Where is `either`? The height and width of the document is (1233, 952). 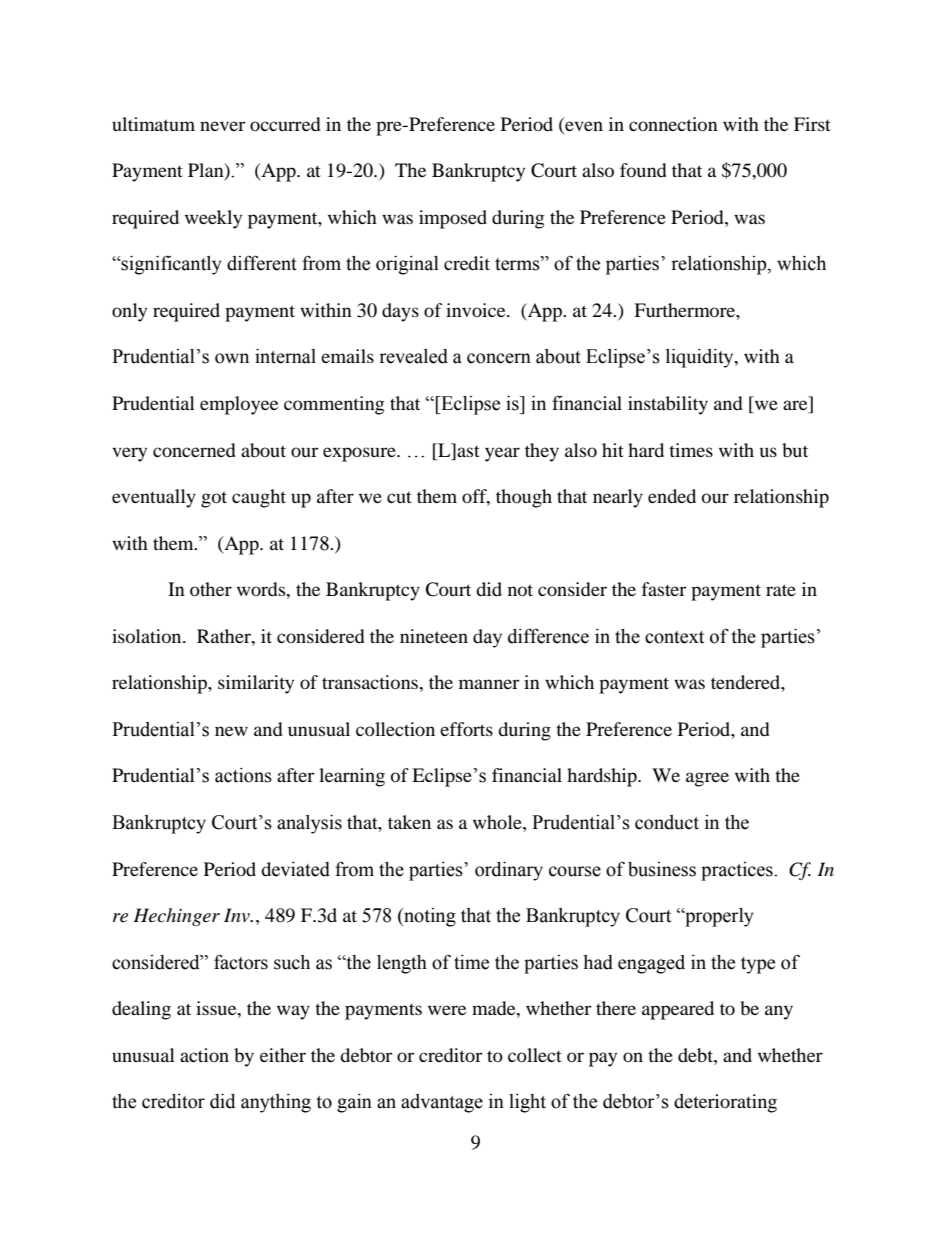
either is located at coordinates (283, 1055).
